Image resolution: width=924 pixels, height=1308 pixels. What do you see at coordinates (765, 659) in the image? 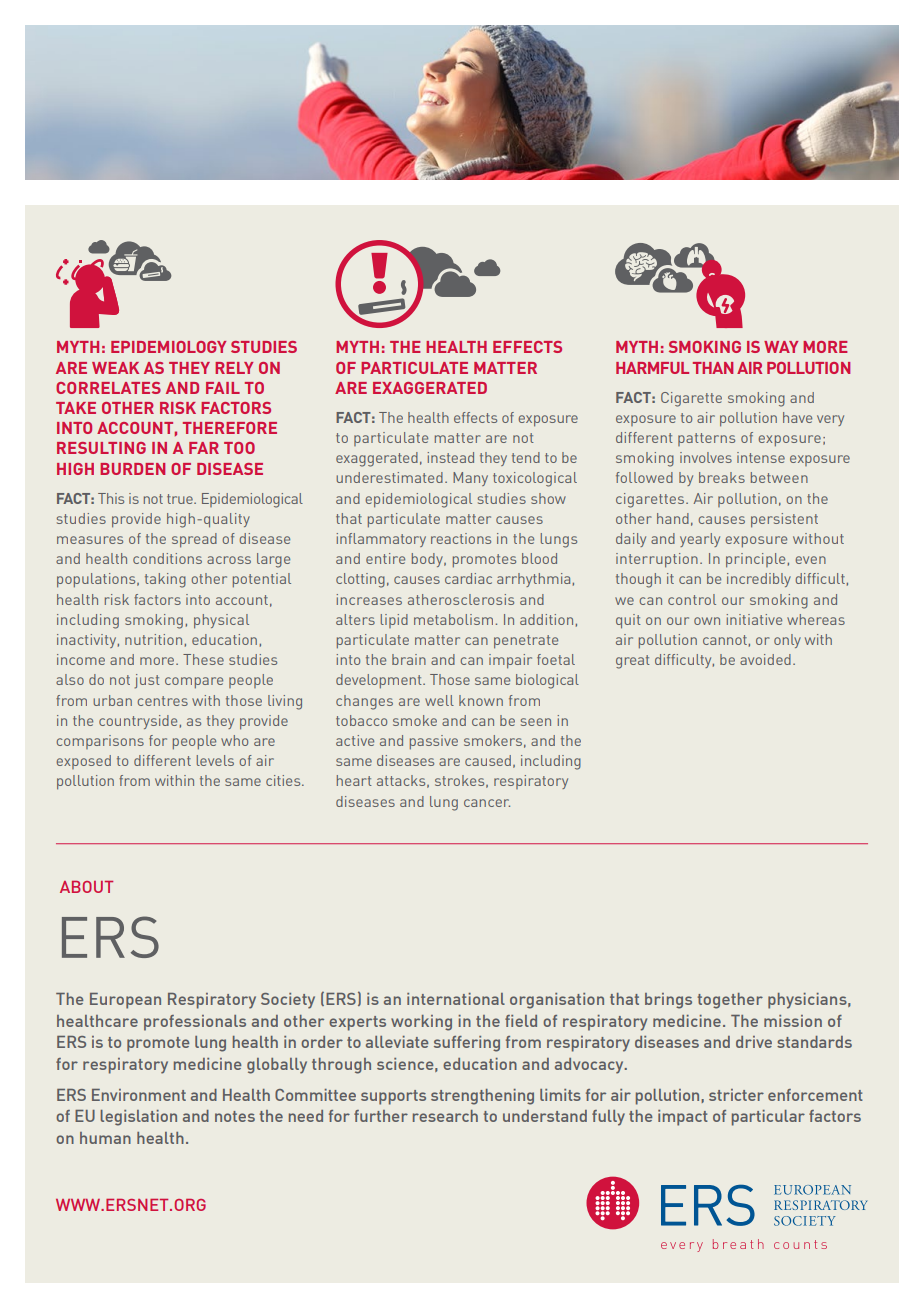
I see `avoided` at bounding box center [765, 659].
